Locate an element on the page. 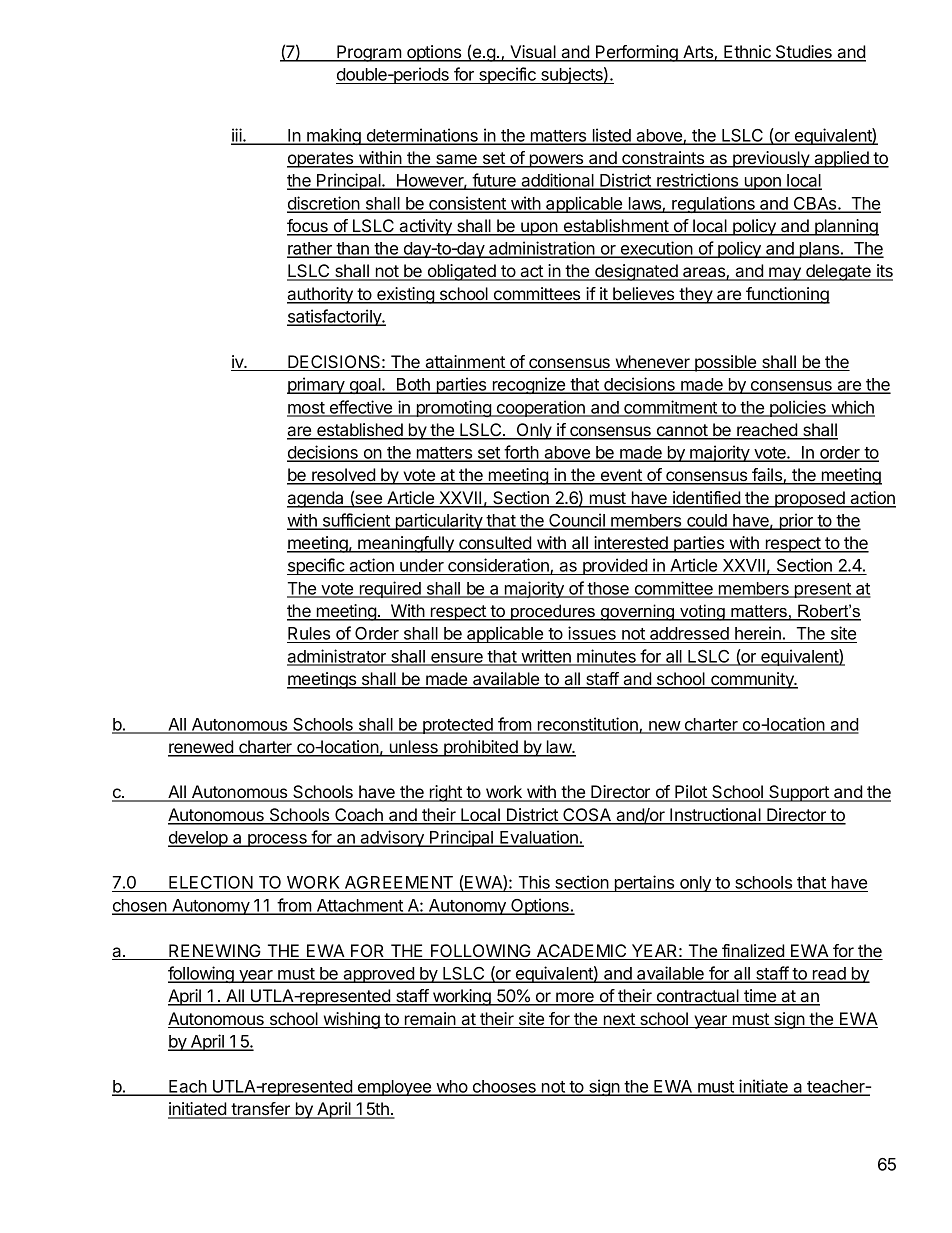 The image size is (952, 1233). wishing is located at coordinates (351, 1020).
